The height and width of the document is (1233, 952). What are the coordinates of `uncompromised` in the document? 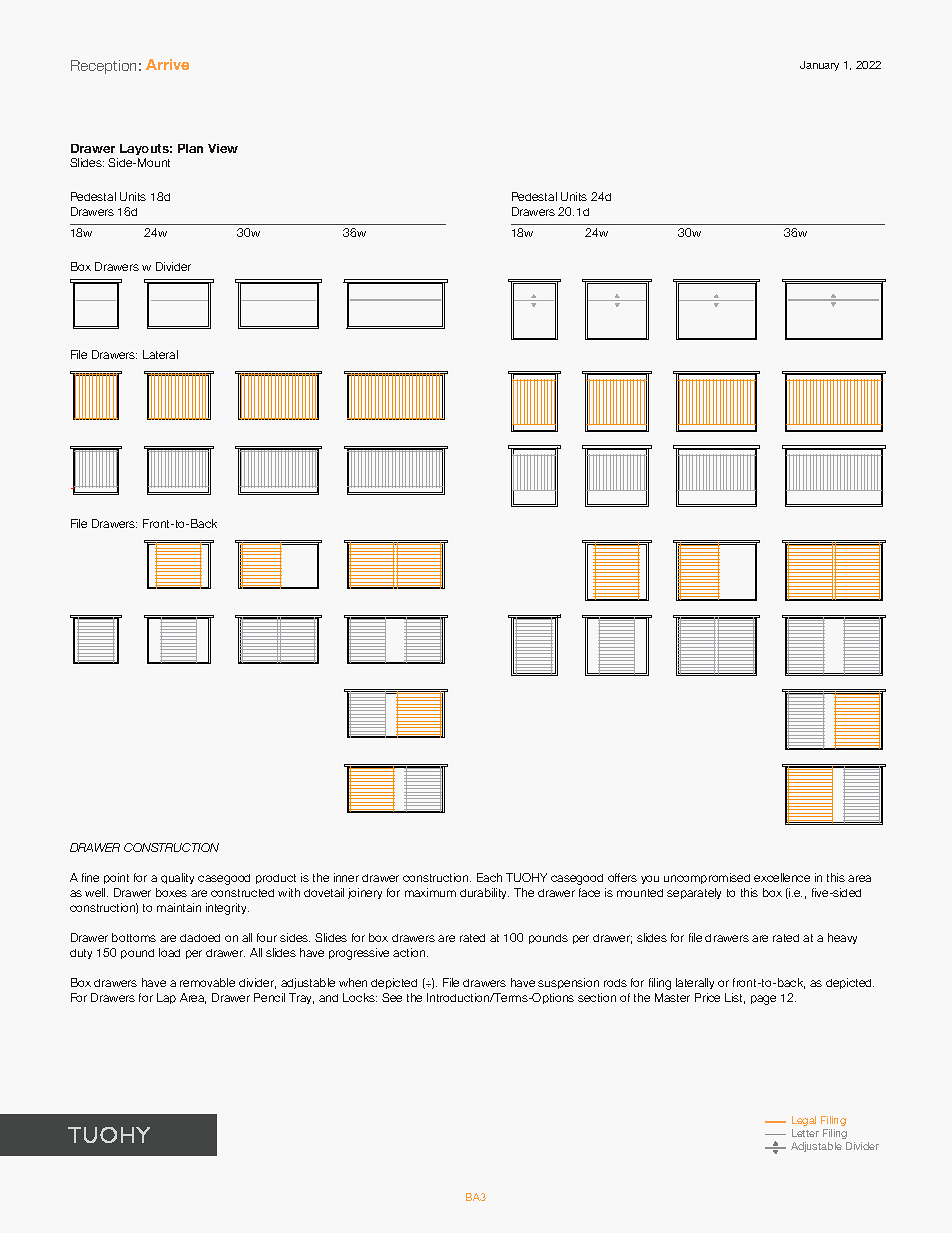 It's located at (707, 878).
